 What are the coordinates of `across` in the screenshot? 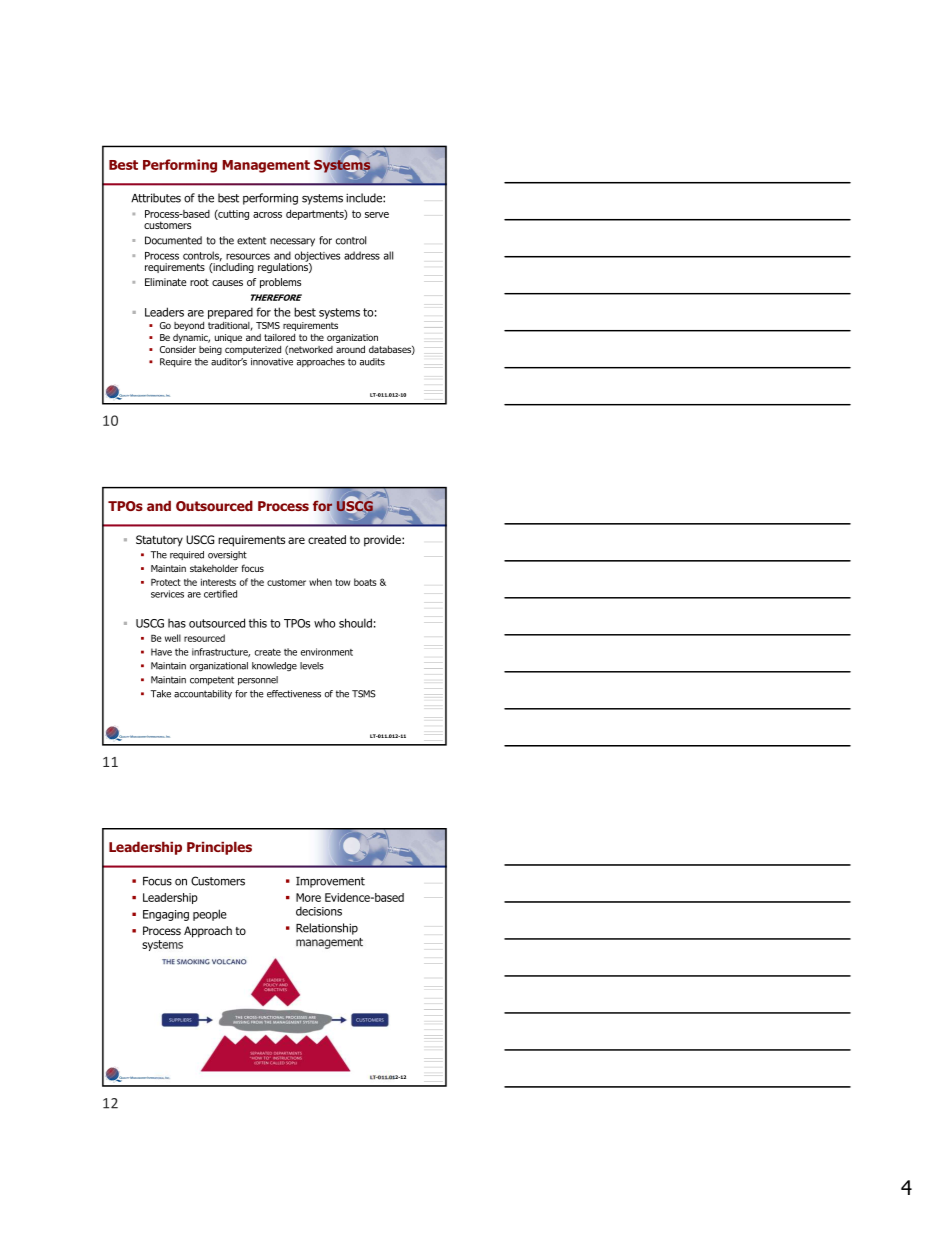 It's located at (267, 215).
